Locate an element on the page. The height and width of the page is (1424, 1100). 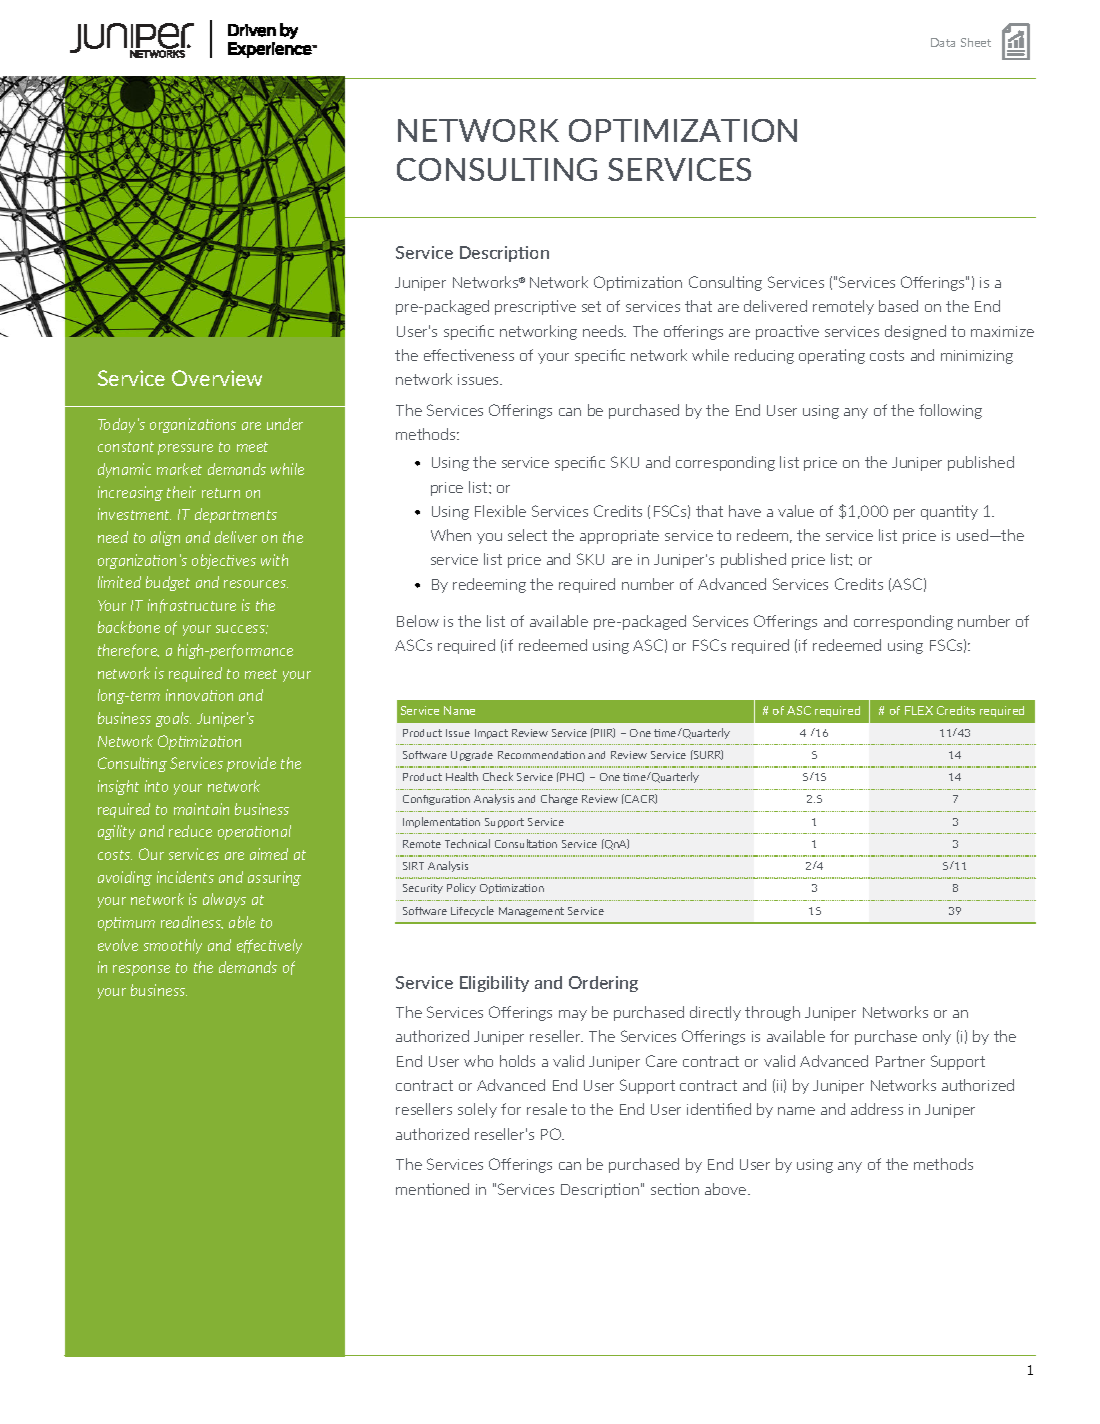
following is located at coordinates (950, 411).
